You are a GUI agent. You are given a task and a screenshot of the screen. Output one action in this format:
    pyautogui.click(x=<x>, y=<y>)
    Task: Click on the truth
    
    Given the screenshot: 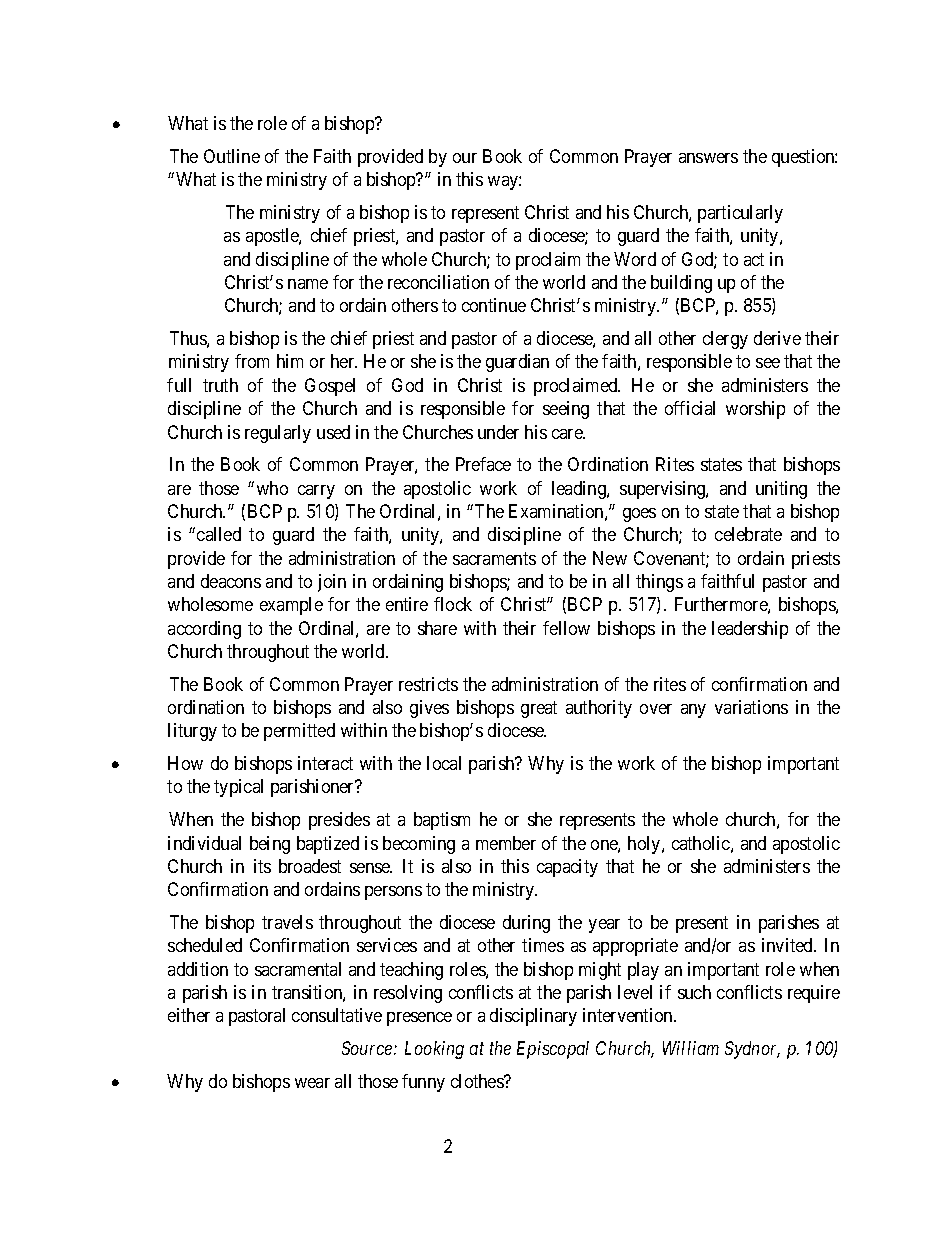 What is the action you would take?
    pyautogui.click(x=220, y=385)
